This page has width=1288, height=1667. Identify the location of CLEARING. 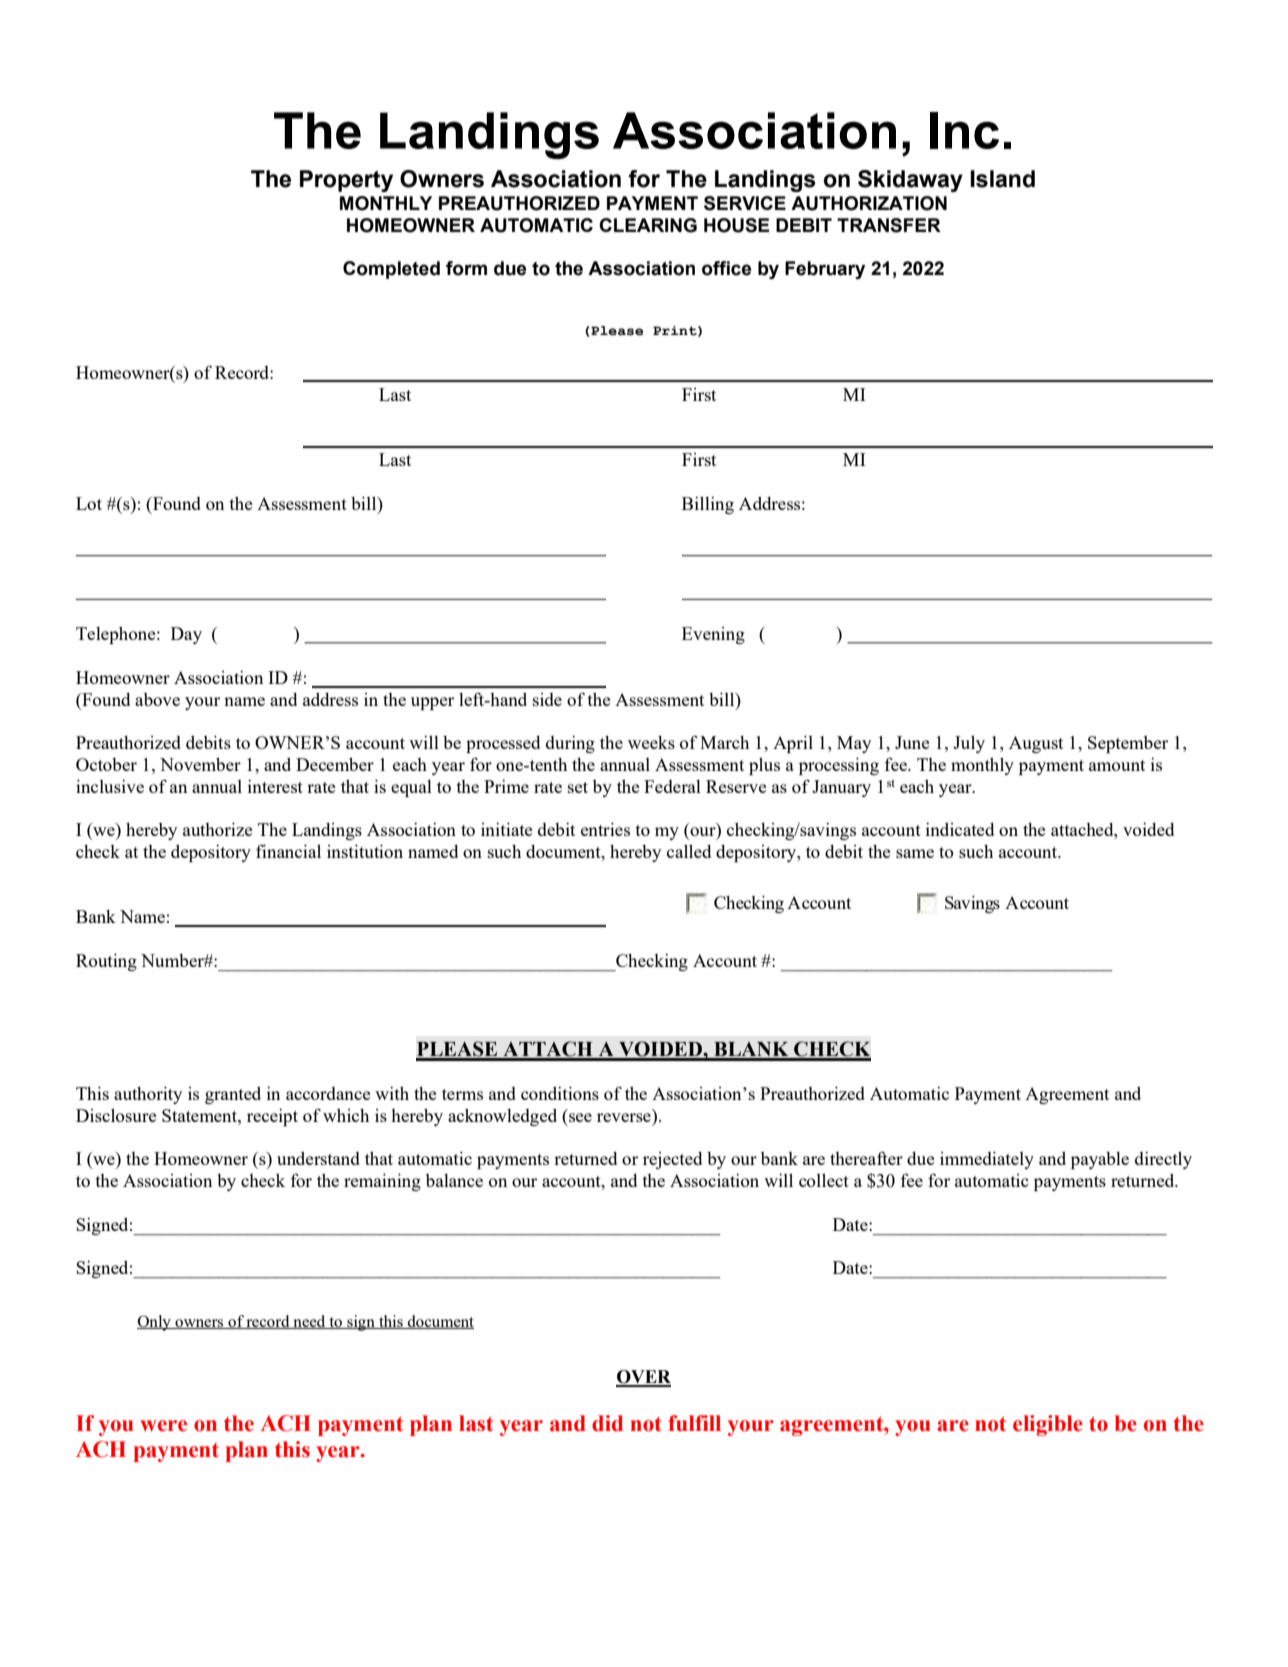
(648, 225).
